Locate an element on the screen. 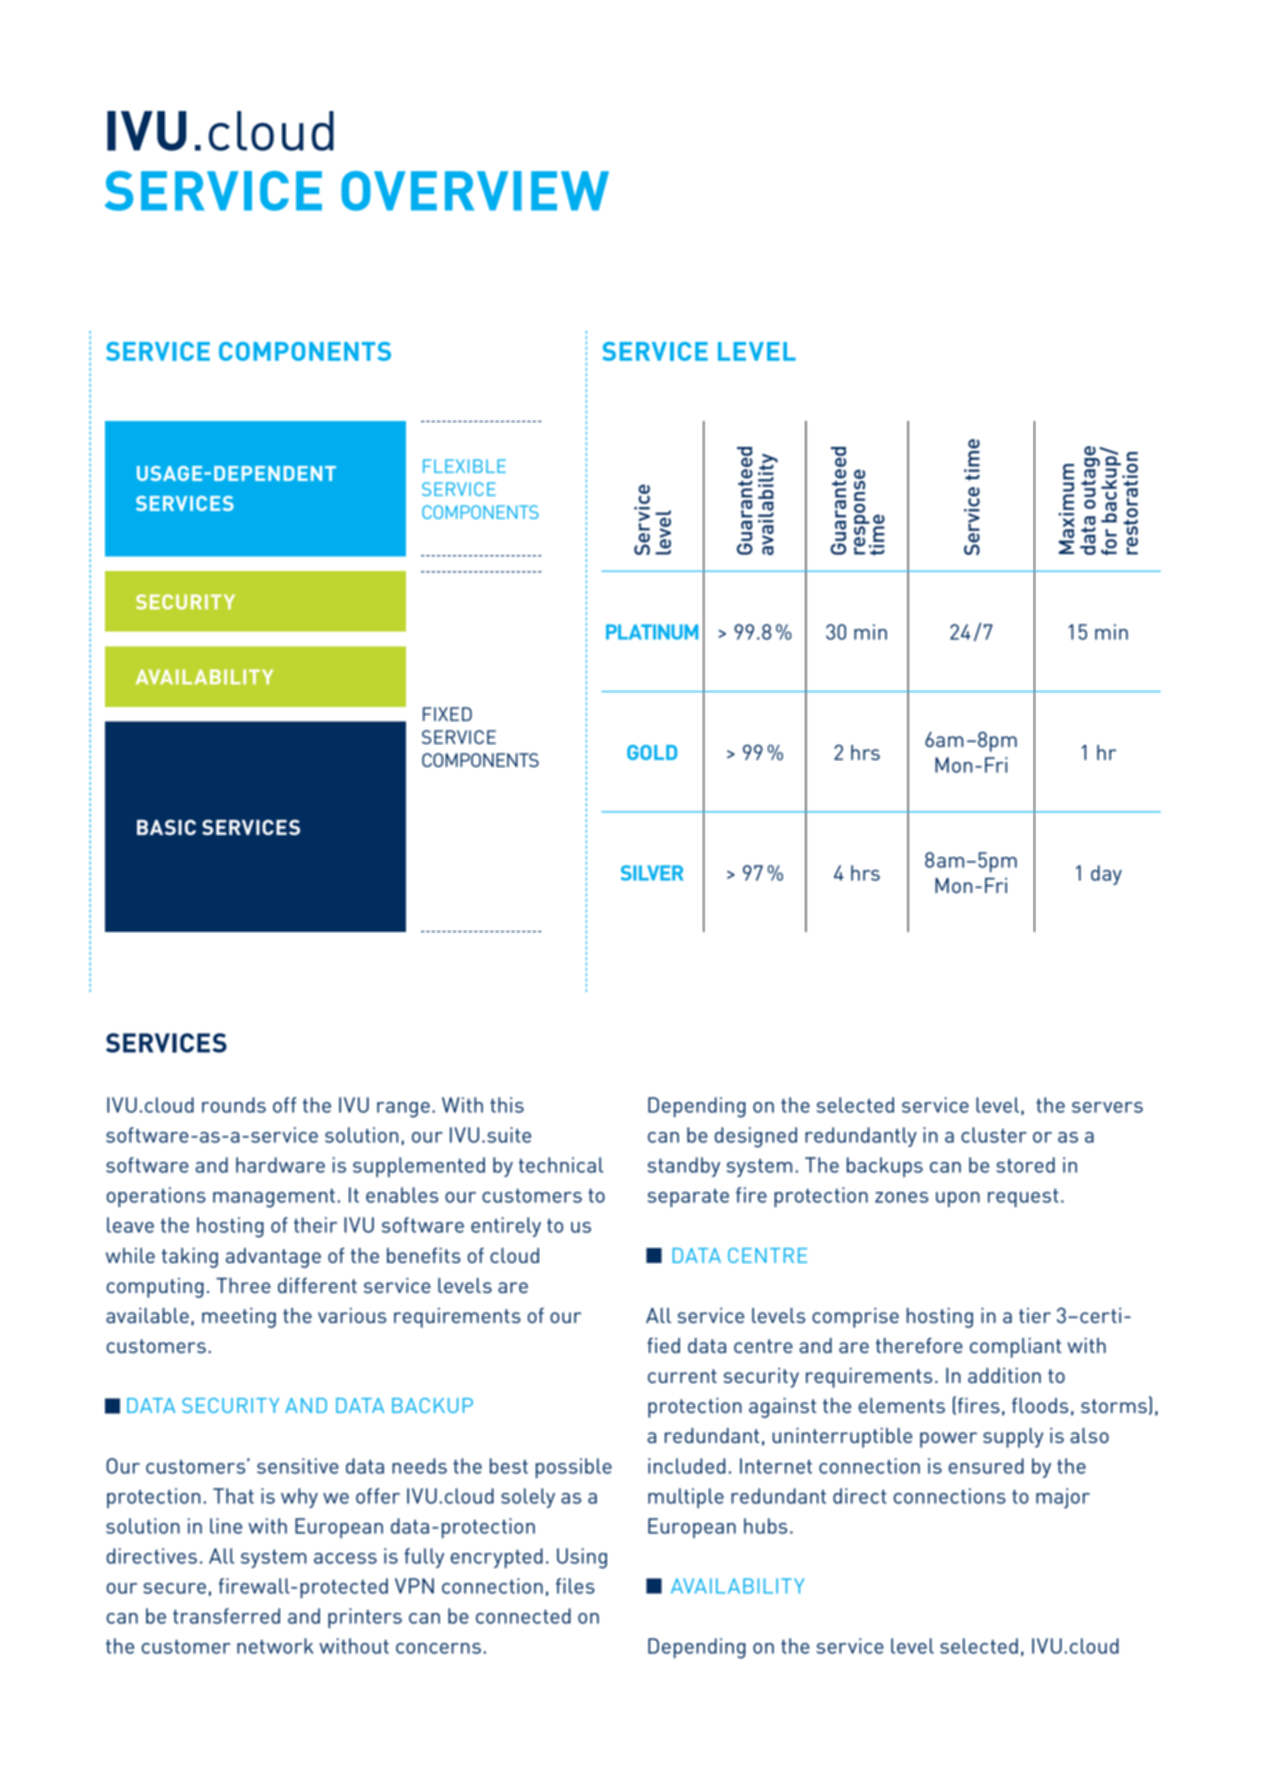 Image resolution: width=1263 pixels, height=1786 pixels. files is located at coordinates (575, 1586).
